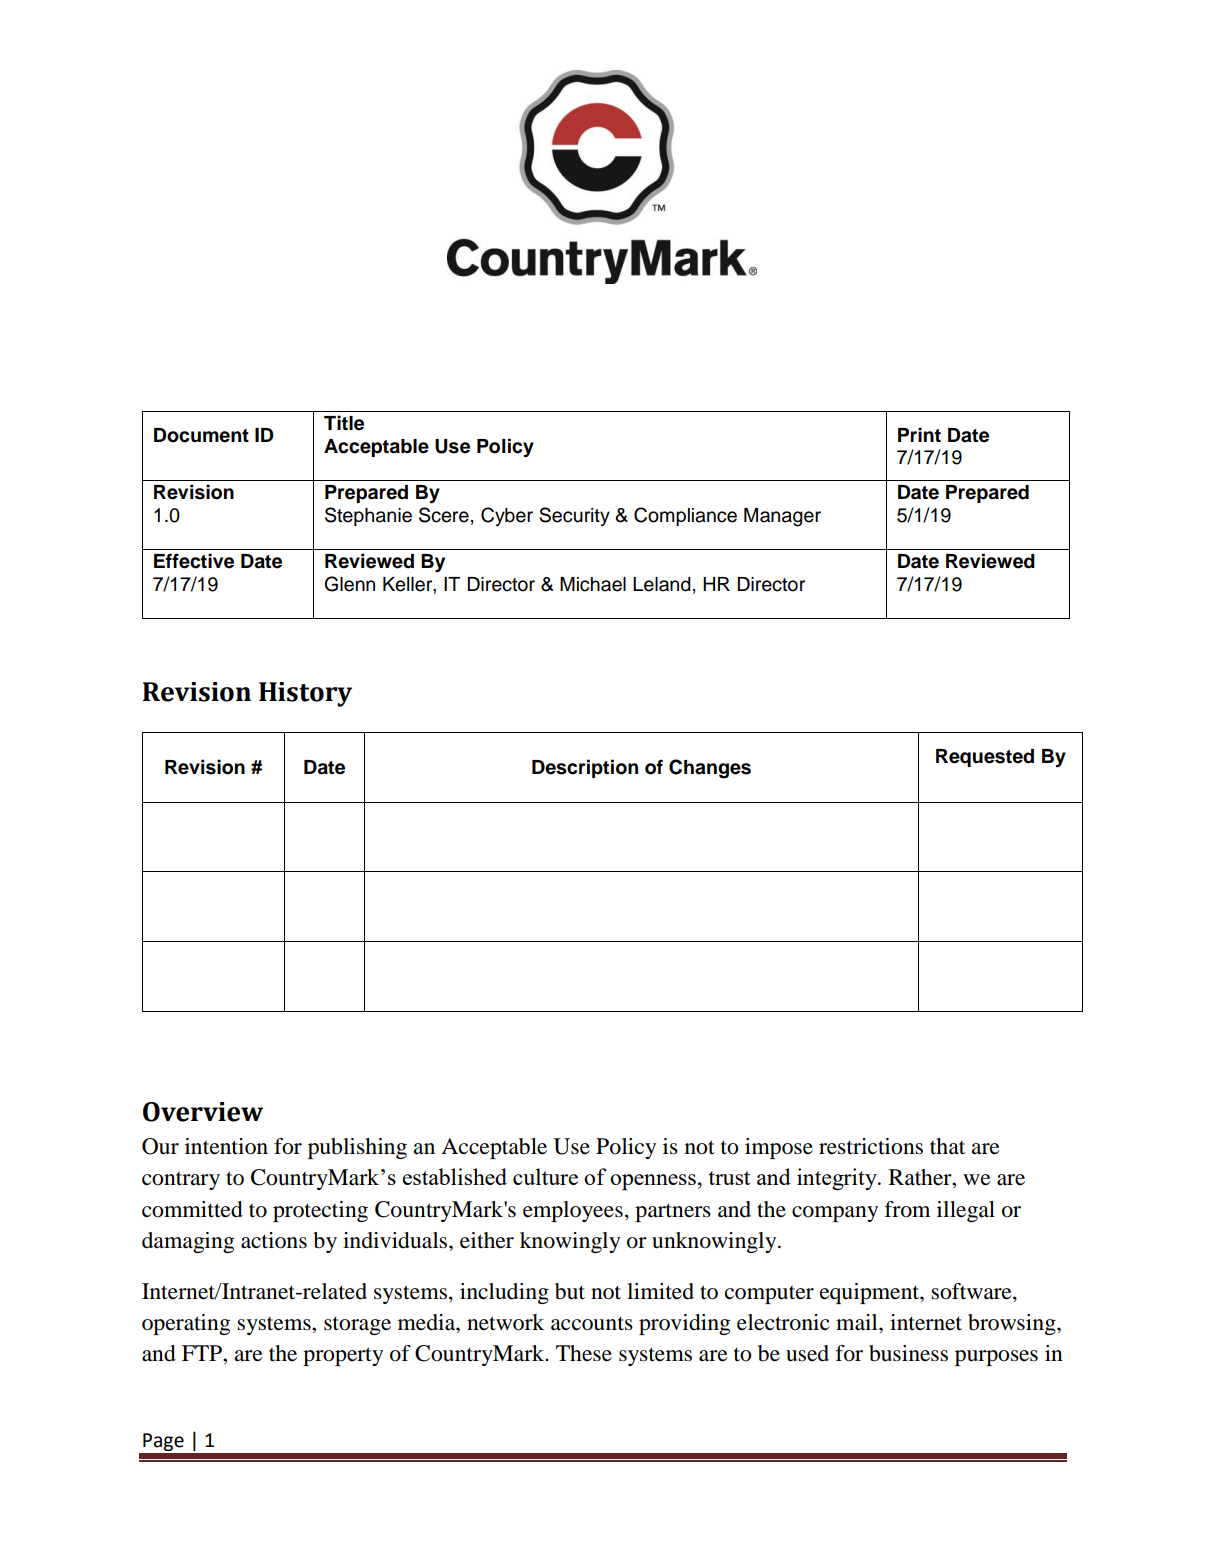 This screenshot has height=1560, width=1205. Describe the element at coordinates (908, 1353) in the screenshot. I see `business` at that location.
